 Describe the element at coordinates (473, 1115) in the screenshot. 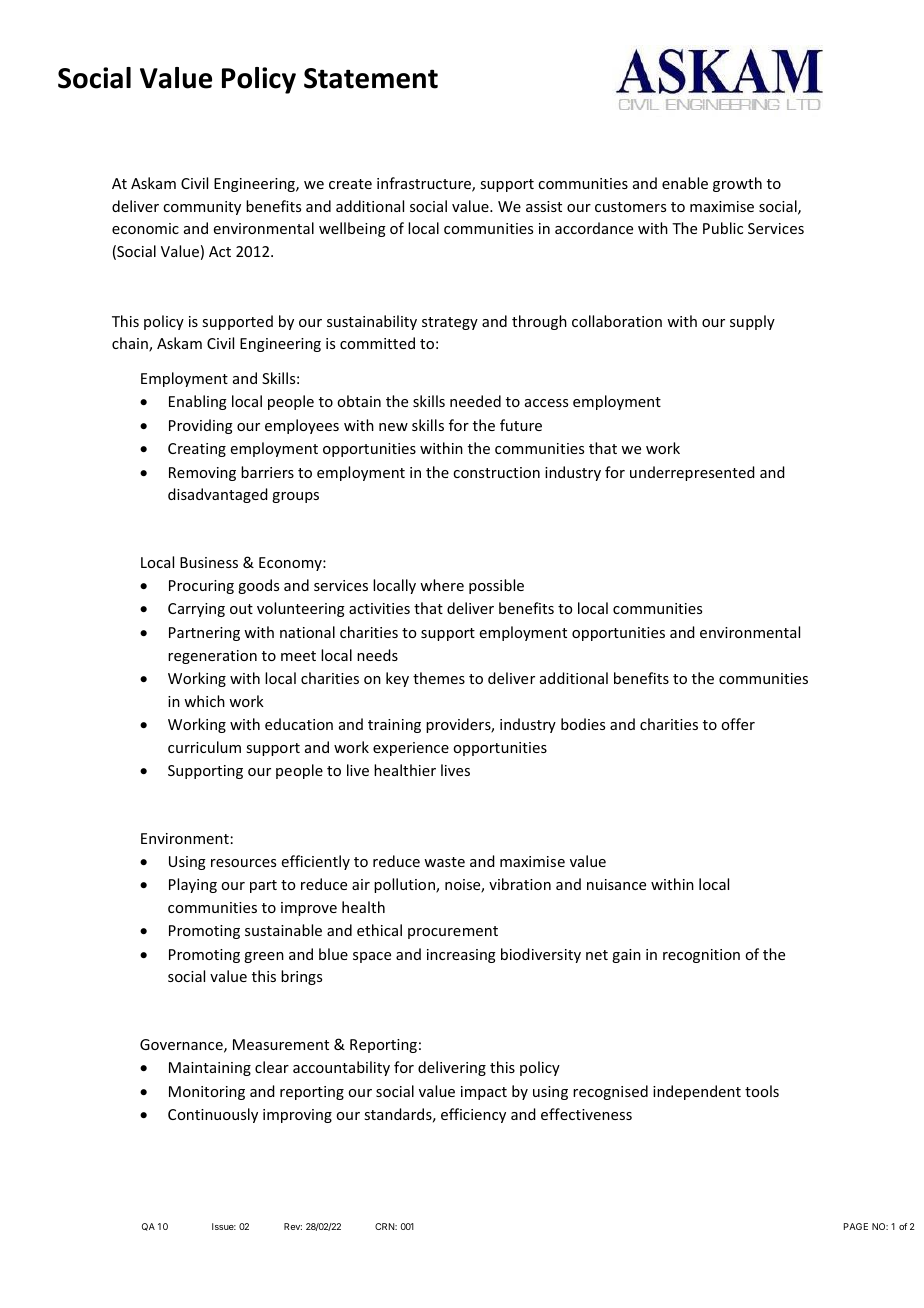

I see `efficiency` at that location.
